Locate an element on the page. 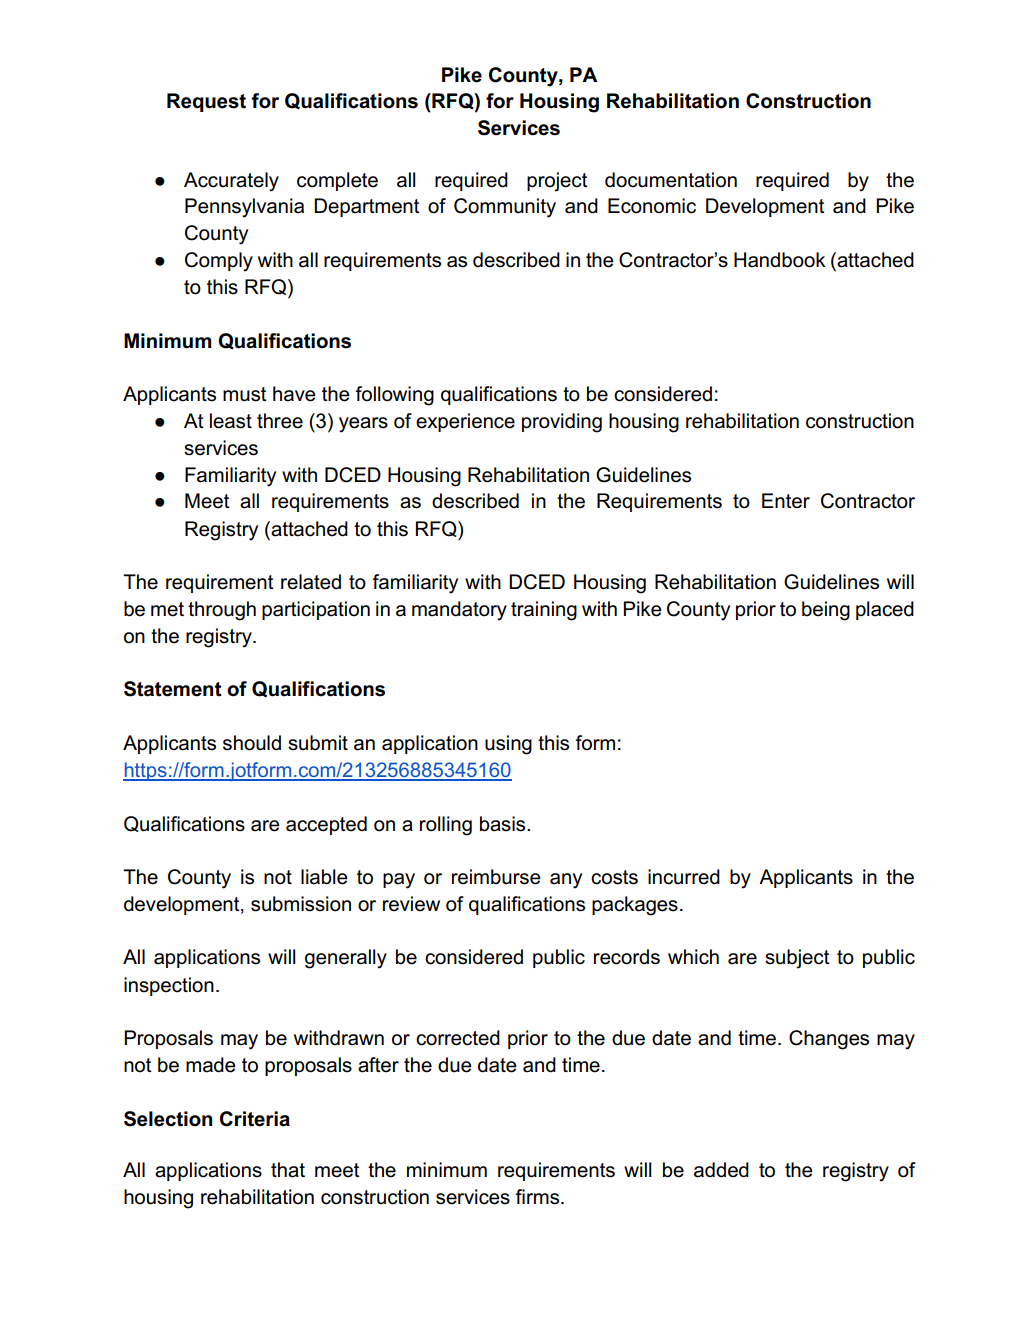 The width and height of the document is (1035, 1339). providing is located at coordinates (562, 423).
